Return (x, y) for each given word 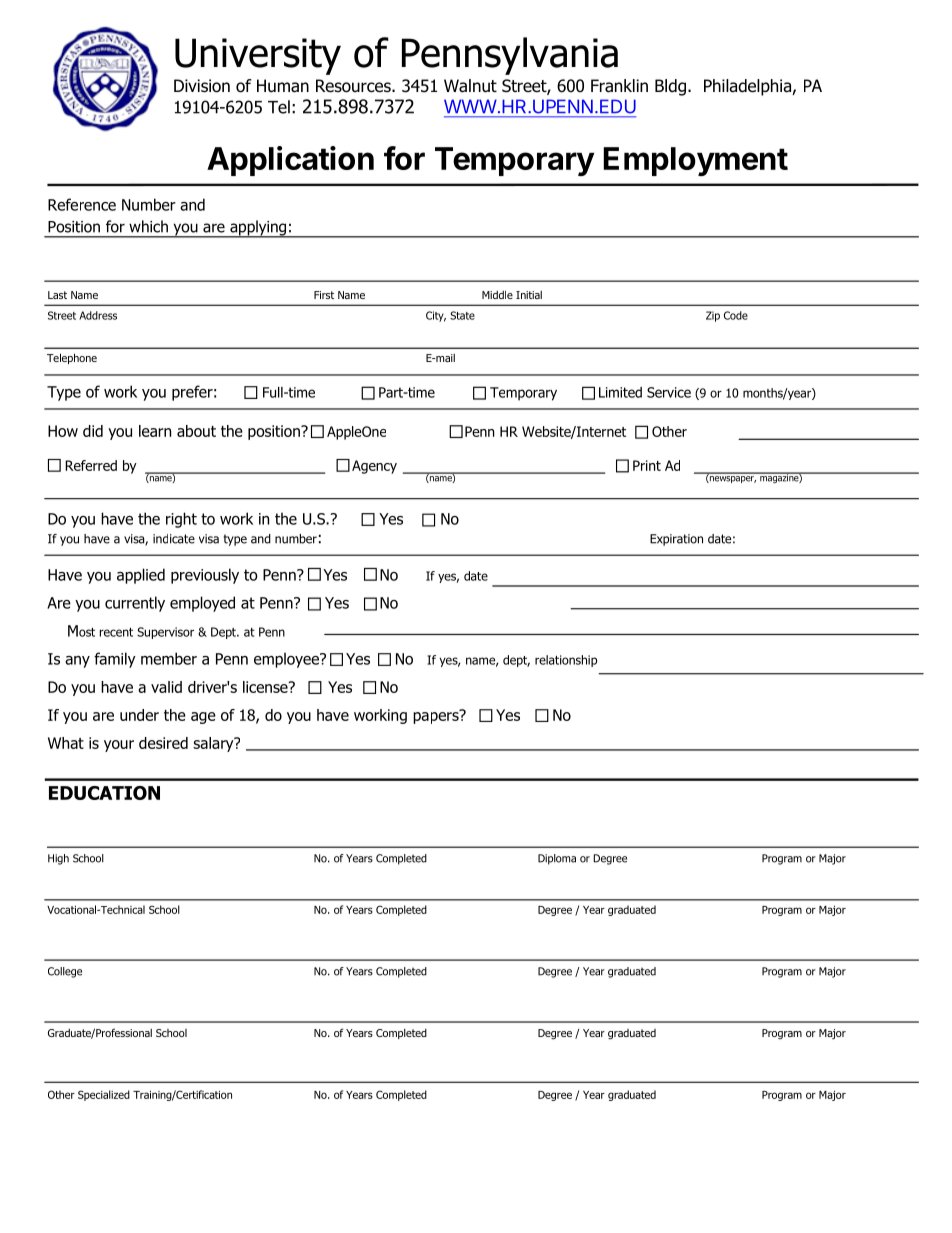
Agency (374, 467)
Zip (713, 316)
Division (202, 86)
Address (98, 315)
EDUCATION (104, 793)
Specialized (104, 1095)
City (436, 316)
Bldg (670, 87)
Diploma (557, 859)
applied (141, 576)
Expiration (676, 540)
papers (437, 716)
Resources (354, 86)
